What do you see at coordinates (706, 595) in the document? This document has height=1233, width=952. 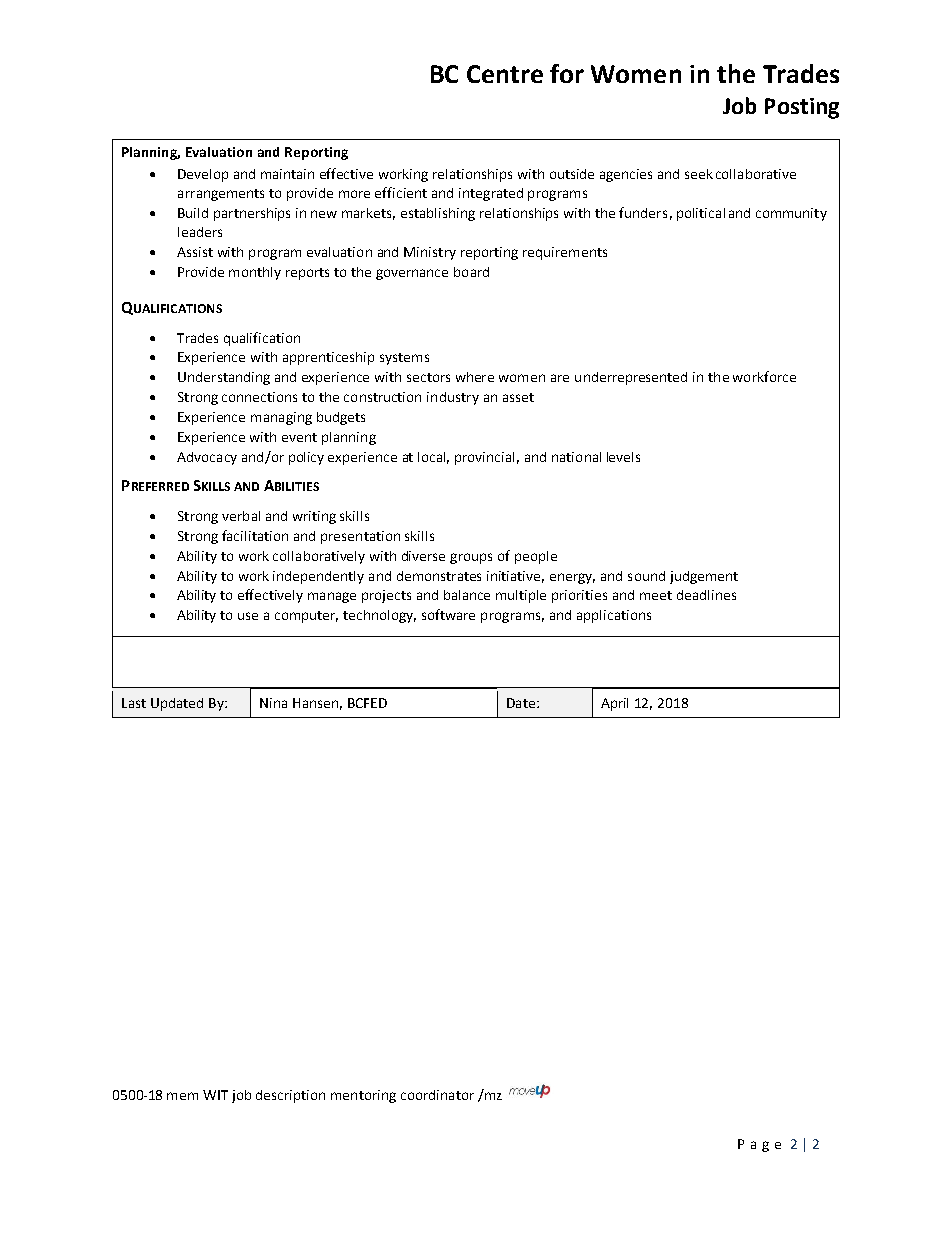 I see `deadlines` at bounding box center [706, 595].
